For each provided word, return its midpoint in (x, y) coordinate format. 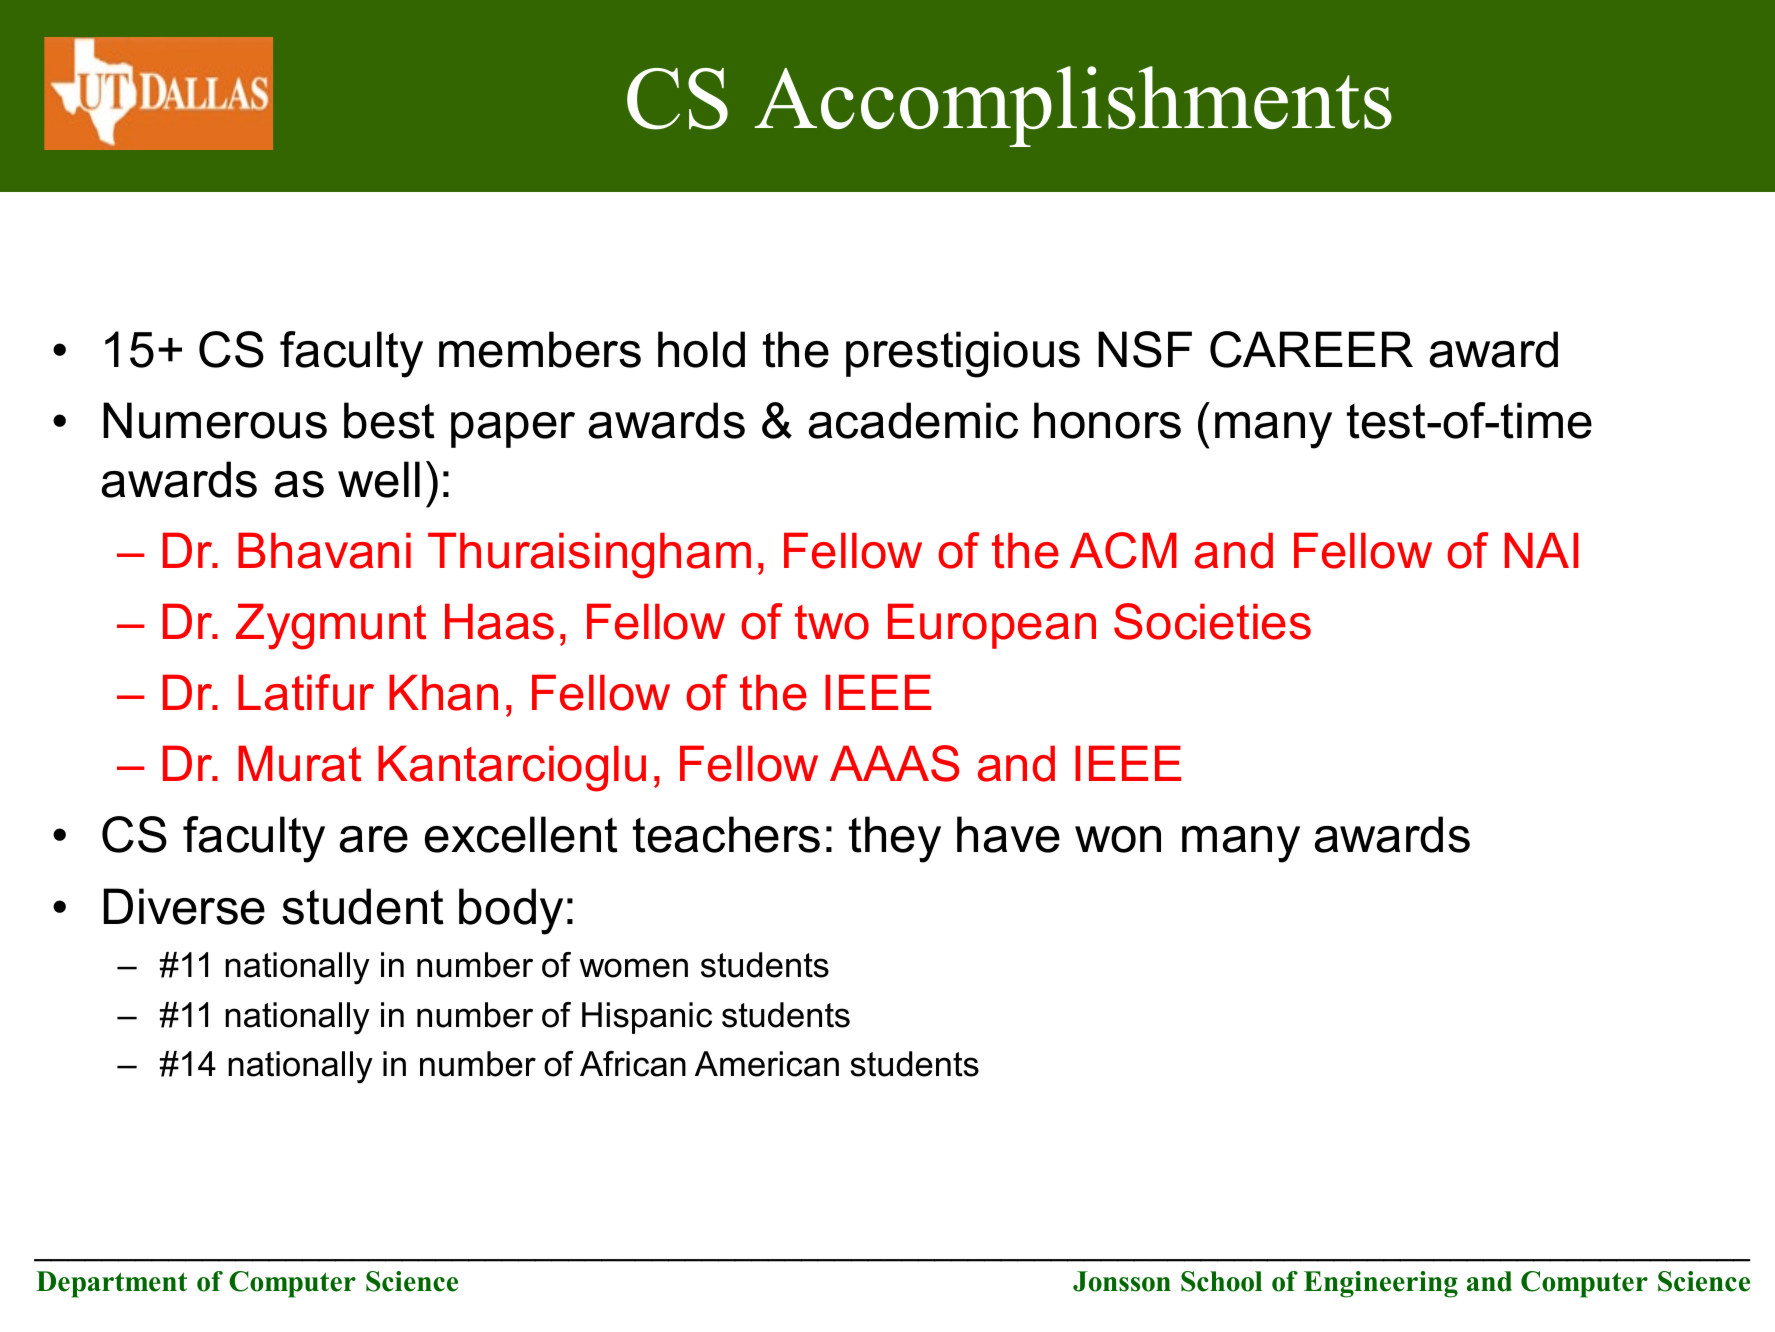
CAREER (1311, 349)
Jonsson (1122, 1281)
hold (701, 349)
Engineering (1381, 1284)
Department (111, 1284)
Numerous (215, 420)
